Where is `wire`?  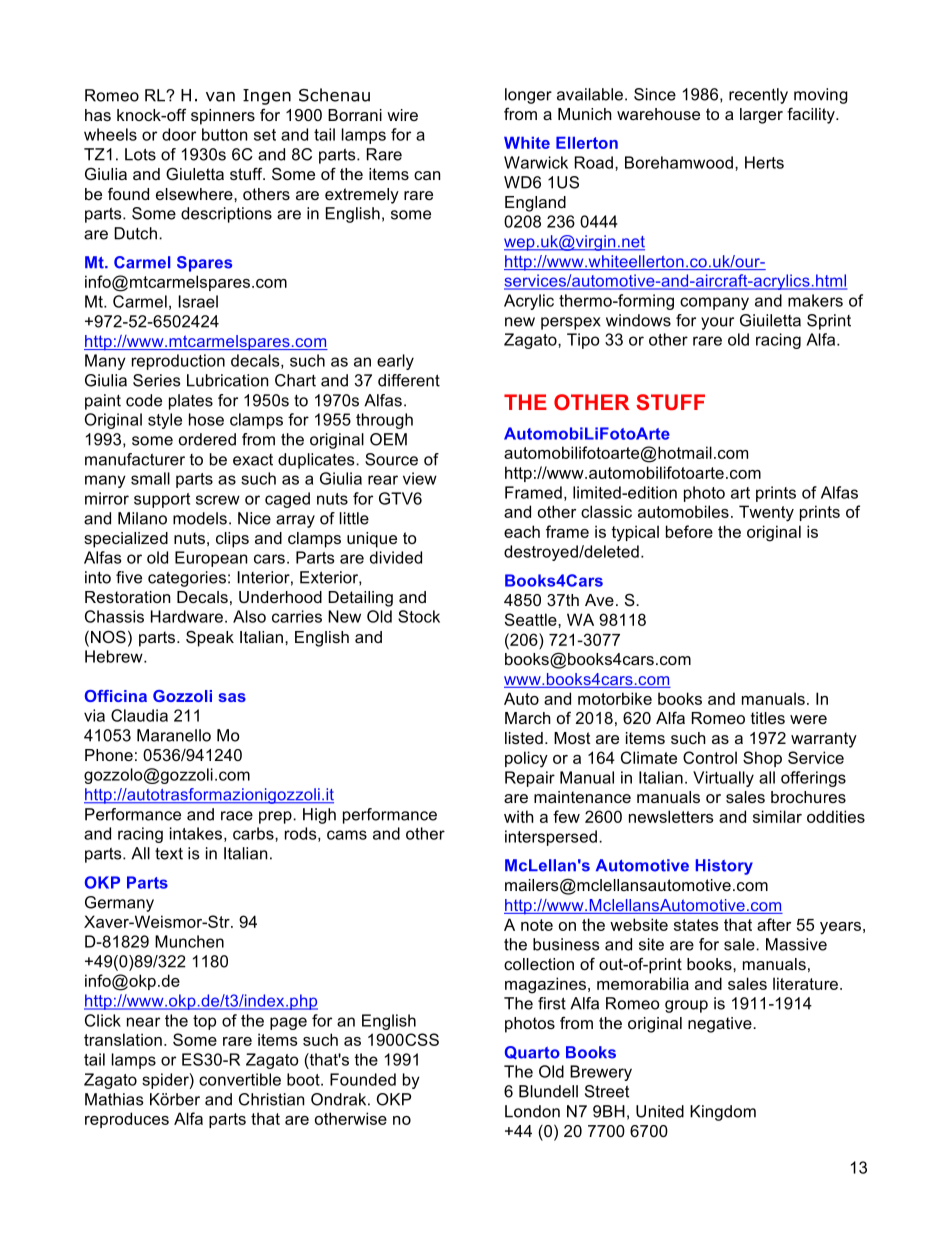 wire is located at coordinates (402, 115).
